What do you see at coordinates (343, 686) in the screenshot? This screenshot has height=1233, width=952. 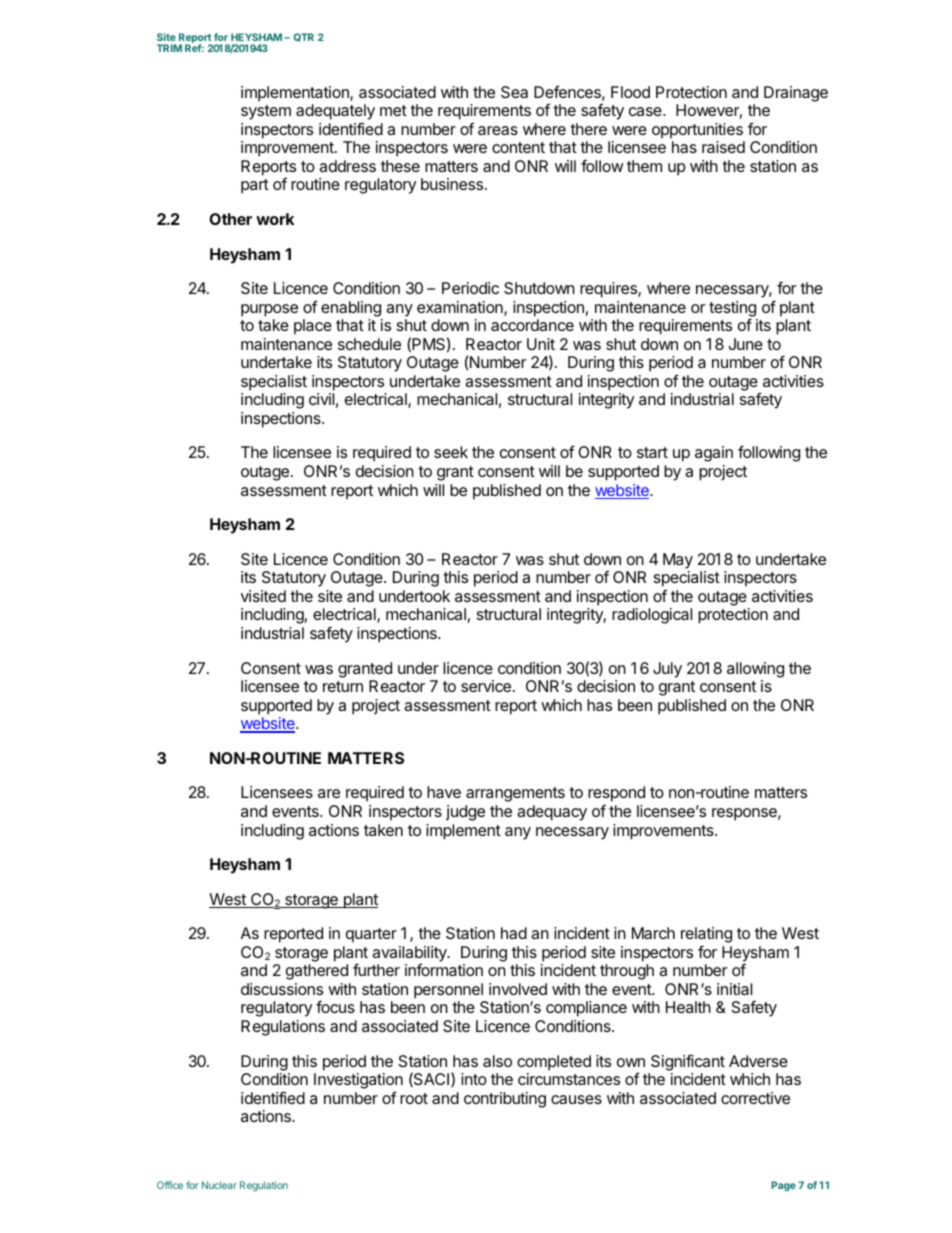 I see `return` at bounding box center [343, 686].
